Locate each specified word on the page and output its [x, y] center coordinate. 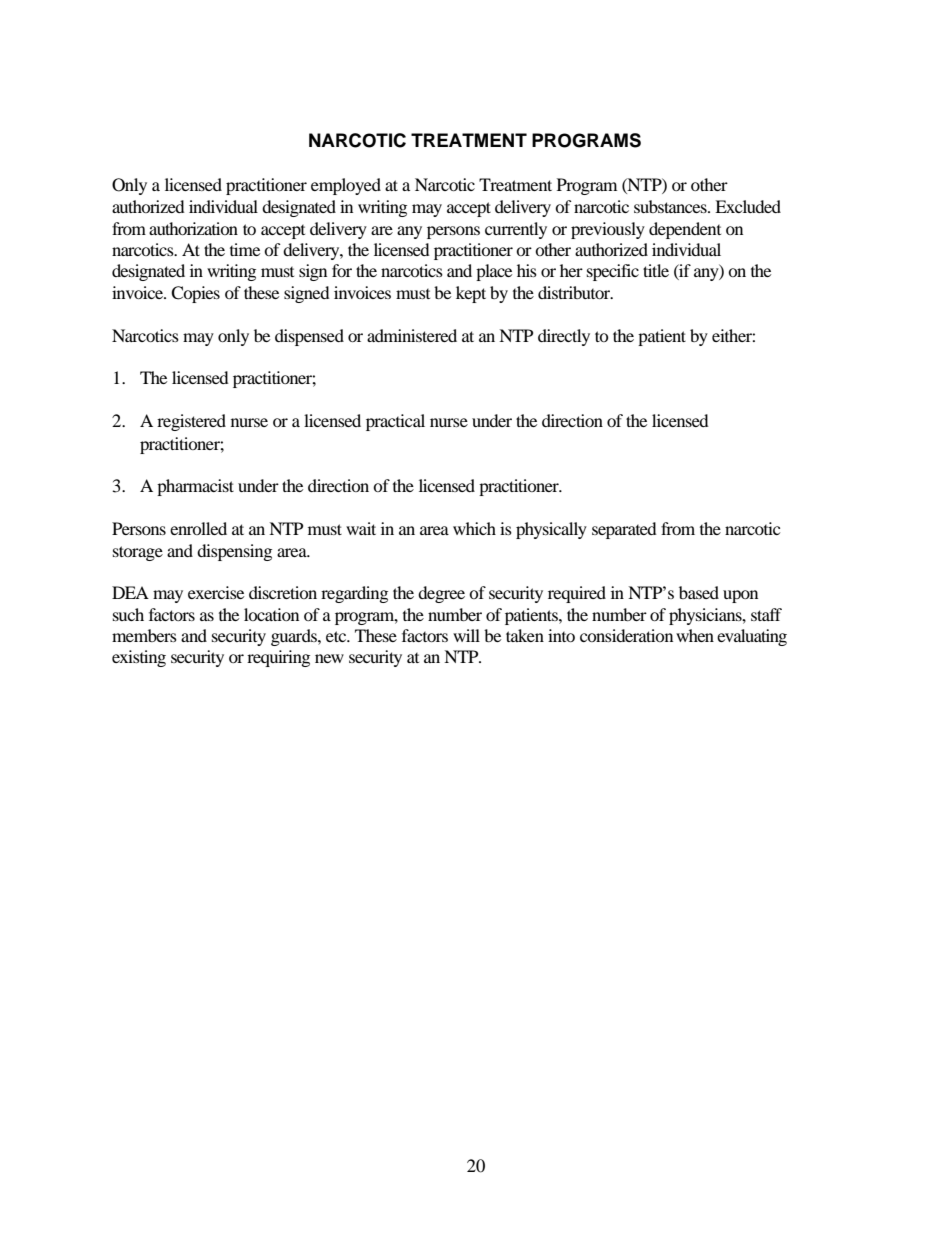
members [144, 635]
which [474, 528]
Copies [195, 294]
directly [564, 337]
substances [671, 206]
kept [471, 294]
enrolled [198, 528]
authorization [193, 228]
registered [191, 422]
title [656, 270]
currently [516, 230]
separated [624, 530]
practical [395, 422]
